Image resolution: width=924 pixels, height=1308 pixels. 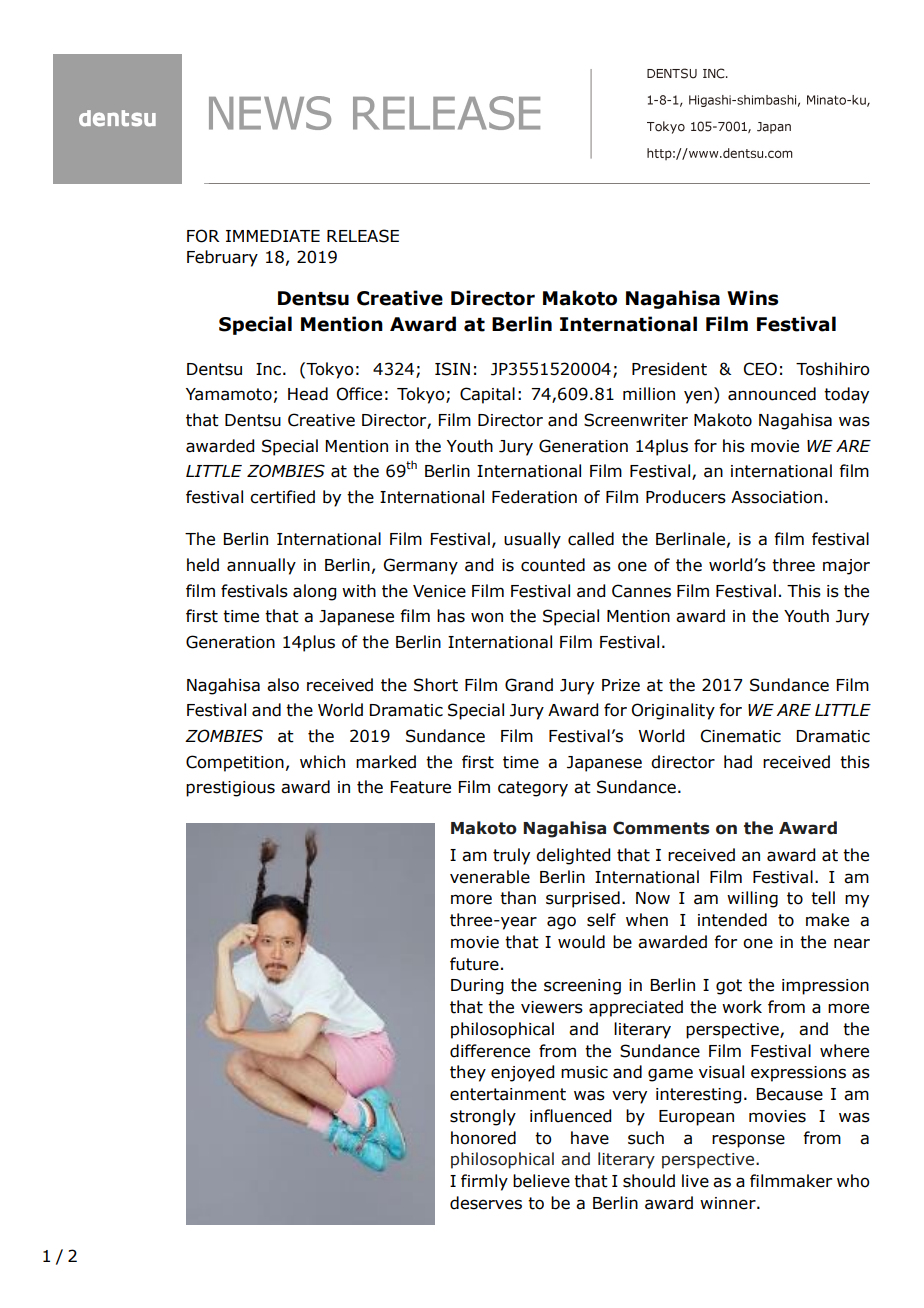 I want to click on also, so click(x=283, y=685).
